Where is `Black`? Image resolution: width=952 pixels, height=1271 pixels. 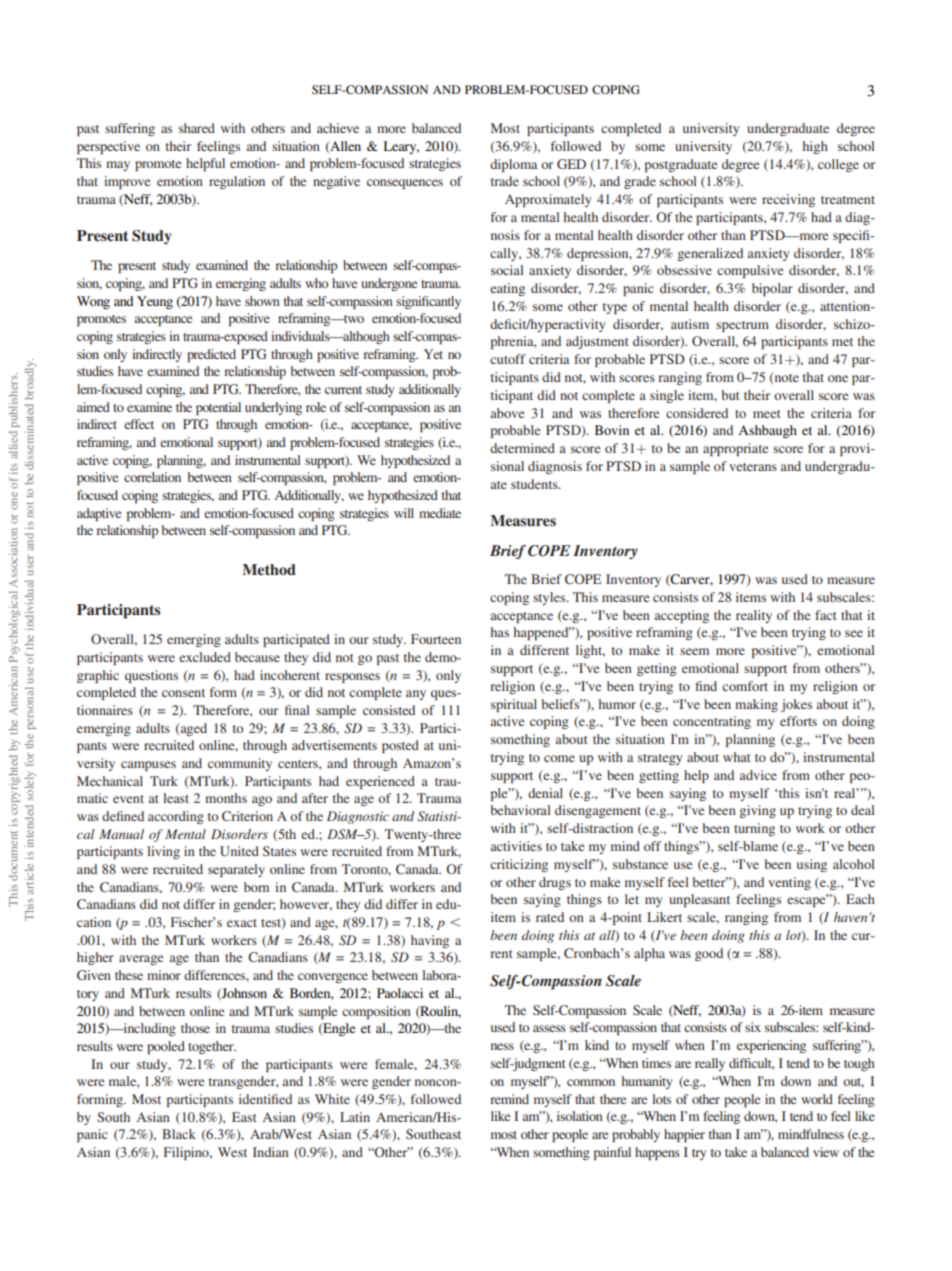 Black is located at coordinates (179, 1134).
